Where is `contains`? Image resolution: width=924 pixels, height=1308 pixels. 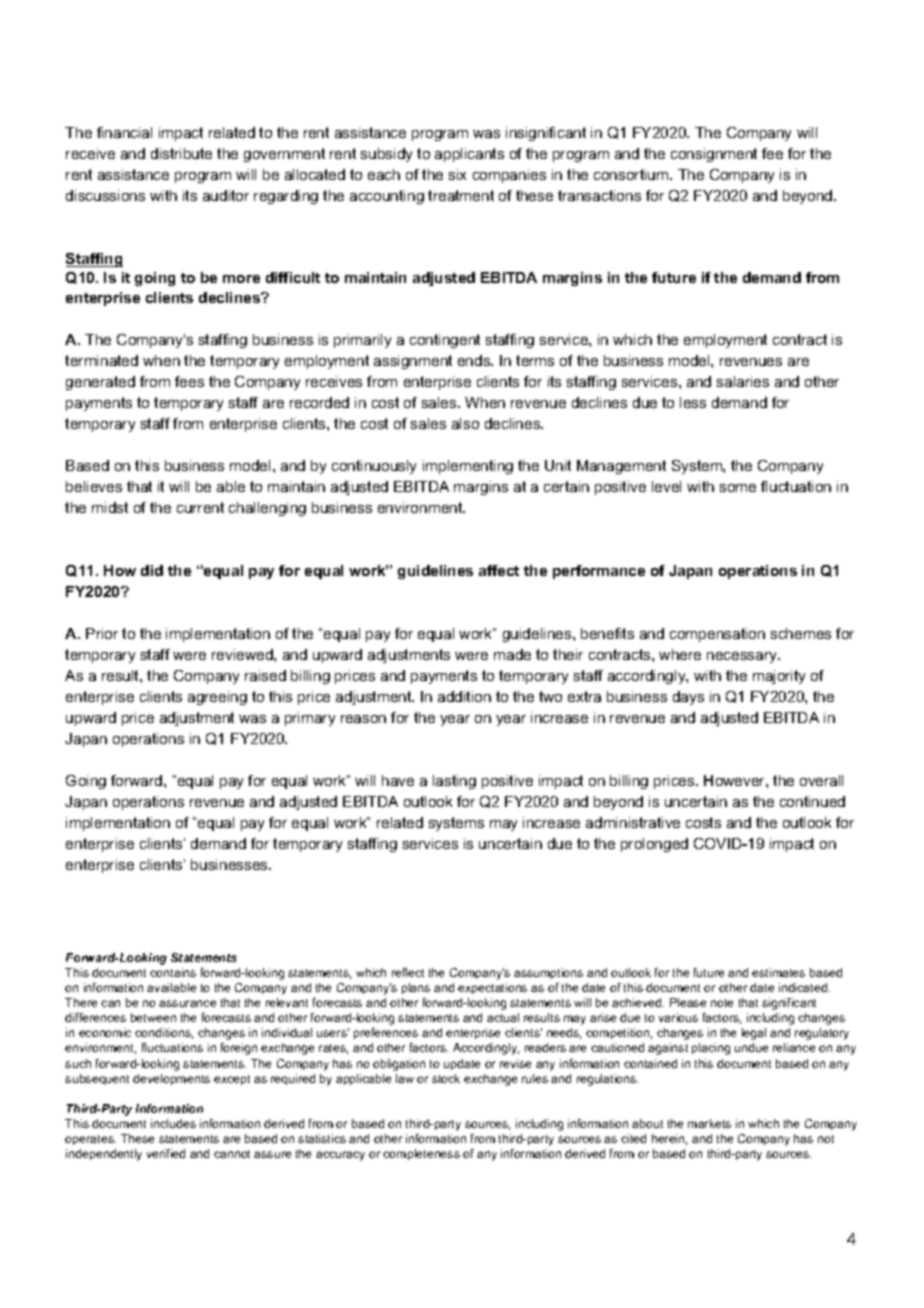 contains is located at coordinates (173, 972).
